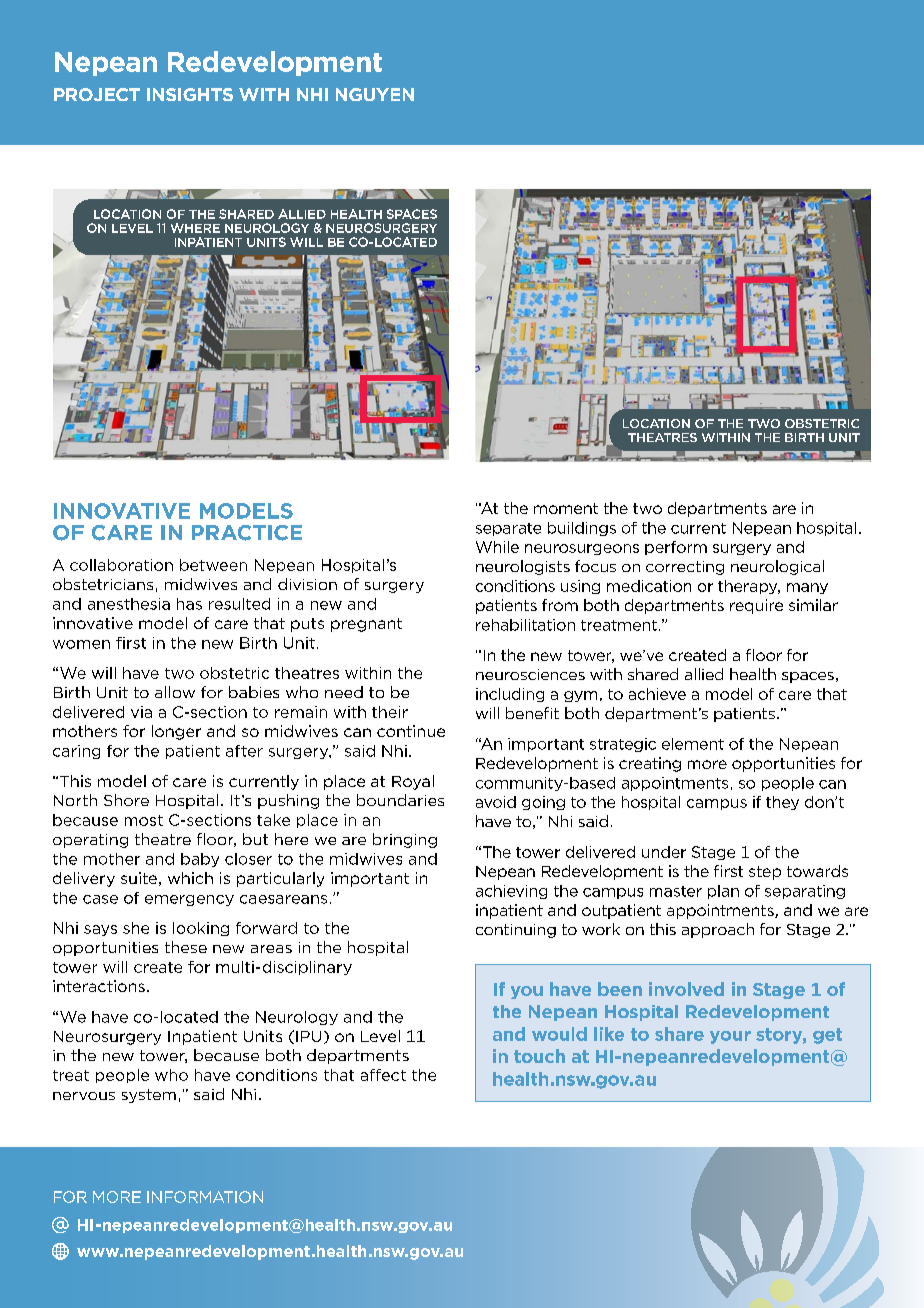 The height and width of the image is (1308, 924). Describe the element at coordinates (375, 94) in the image. I see `NGUYEN` at that location.
